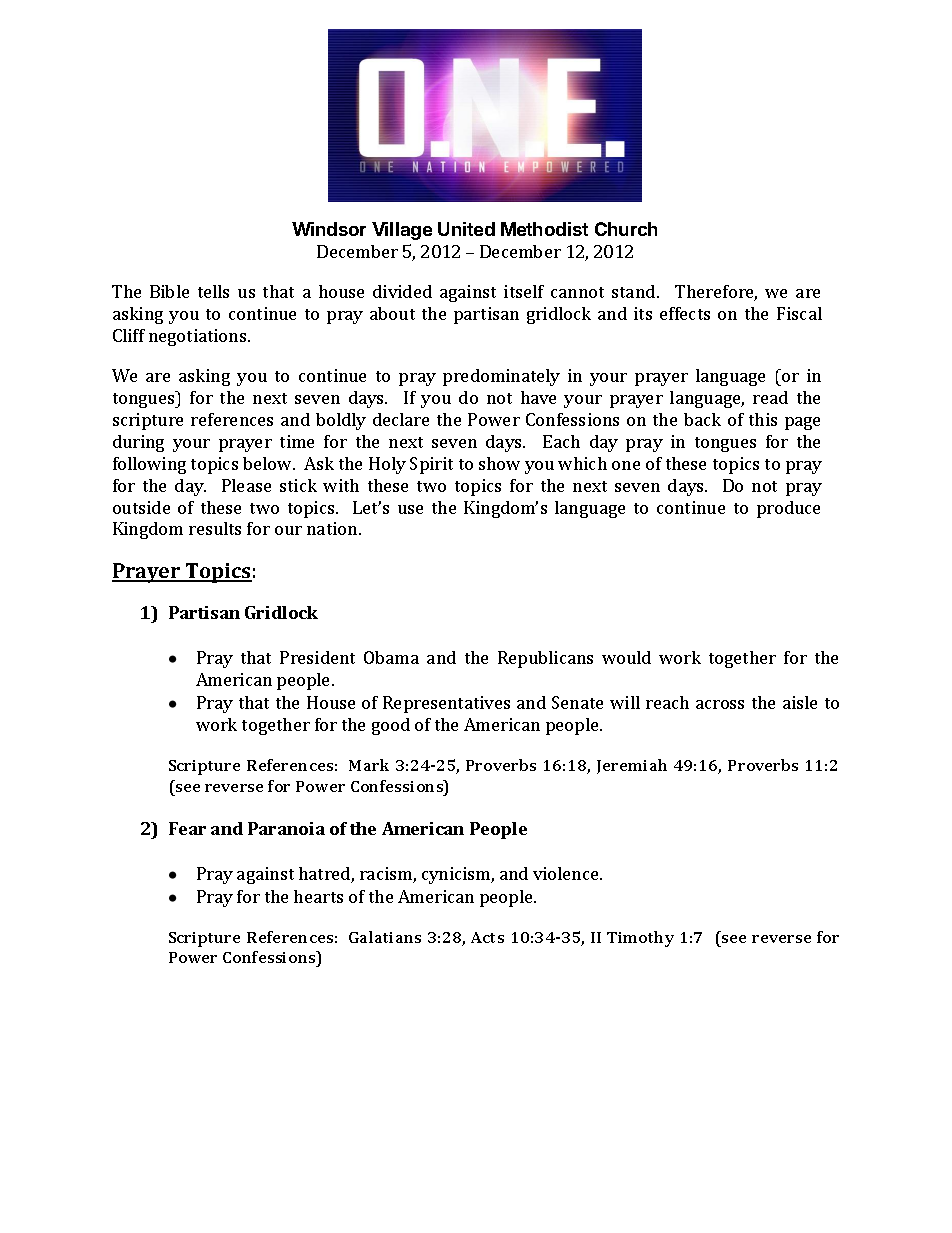 Image resolution: width=952 pixels, height=1233 pixels. Describe the element at coordinates (788, 509) in the screenshot. I see `produce` at that location.
